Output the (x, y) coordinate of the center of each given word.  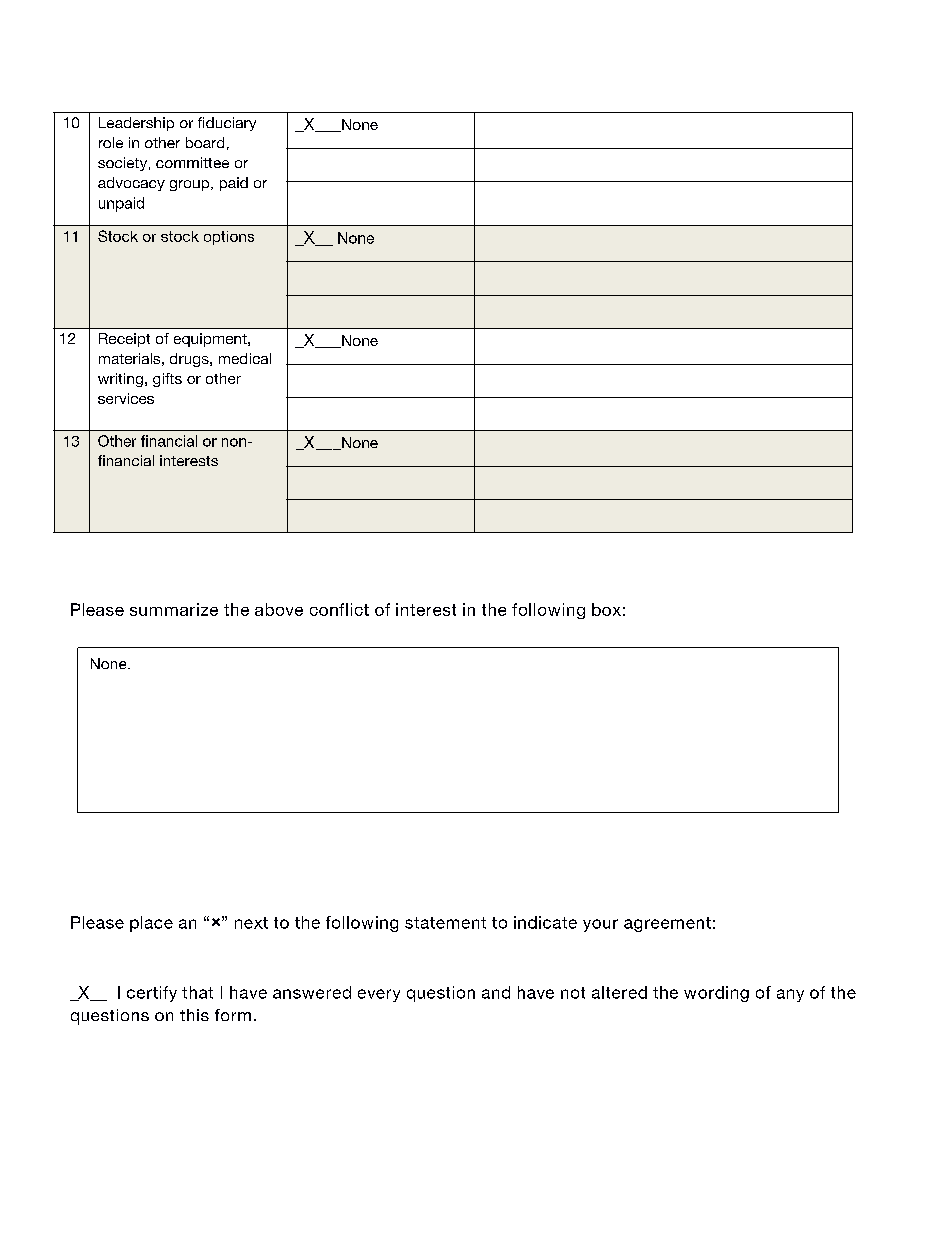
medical (245, 358)
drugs (190, 360)
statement (445, 923)
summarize (174, 609)
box (606, 609)
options (229, 238)
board (205, 142)
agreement (667, 924)
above (279, 609)
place (151, 924)
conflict (339, 609)
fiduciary (227, 124)
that (197, 992)
